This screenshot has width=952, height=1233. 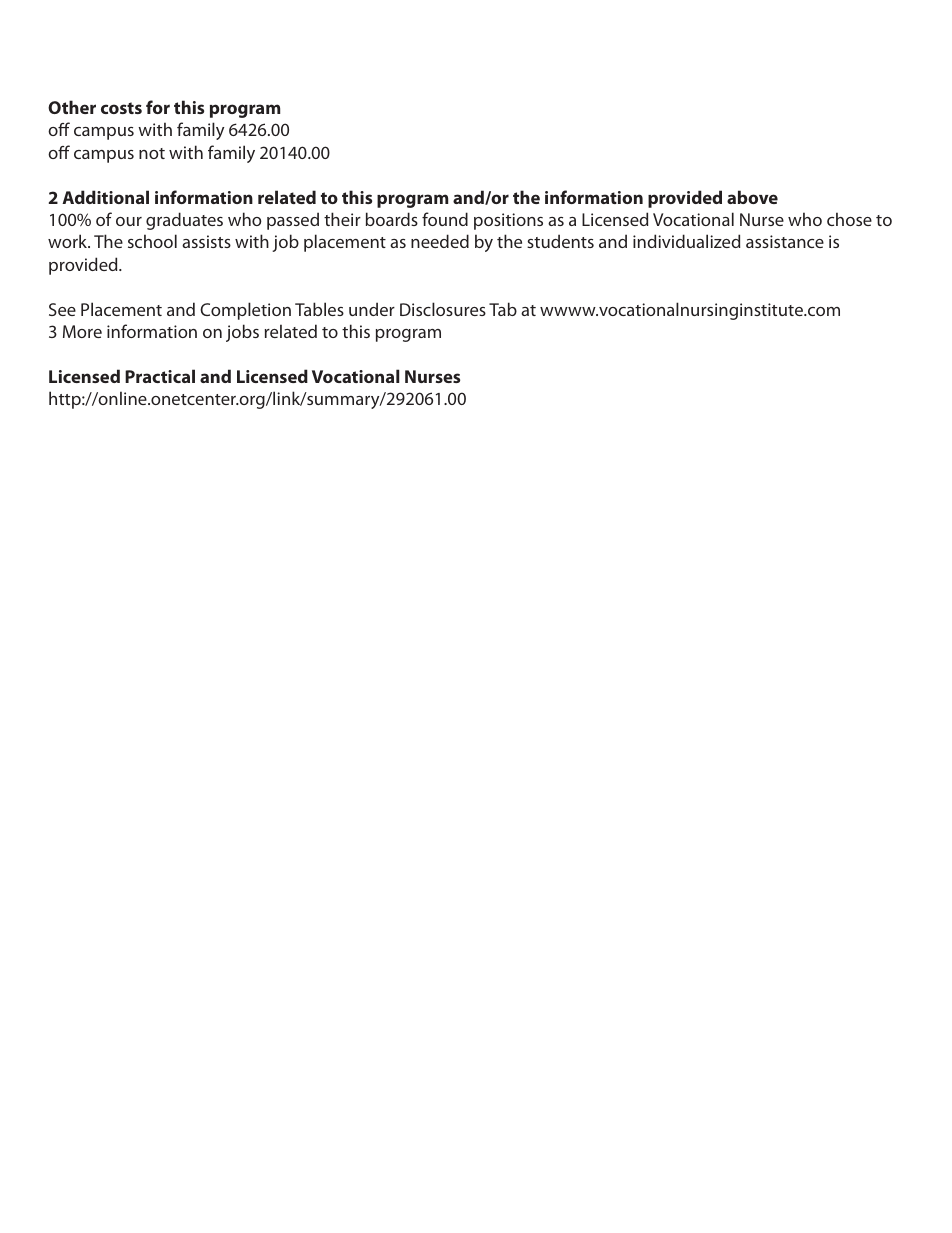 What do you see at coordinates (160, 376) in the screenshot?
I see `Practical` at bounding box center [160, 376].
